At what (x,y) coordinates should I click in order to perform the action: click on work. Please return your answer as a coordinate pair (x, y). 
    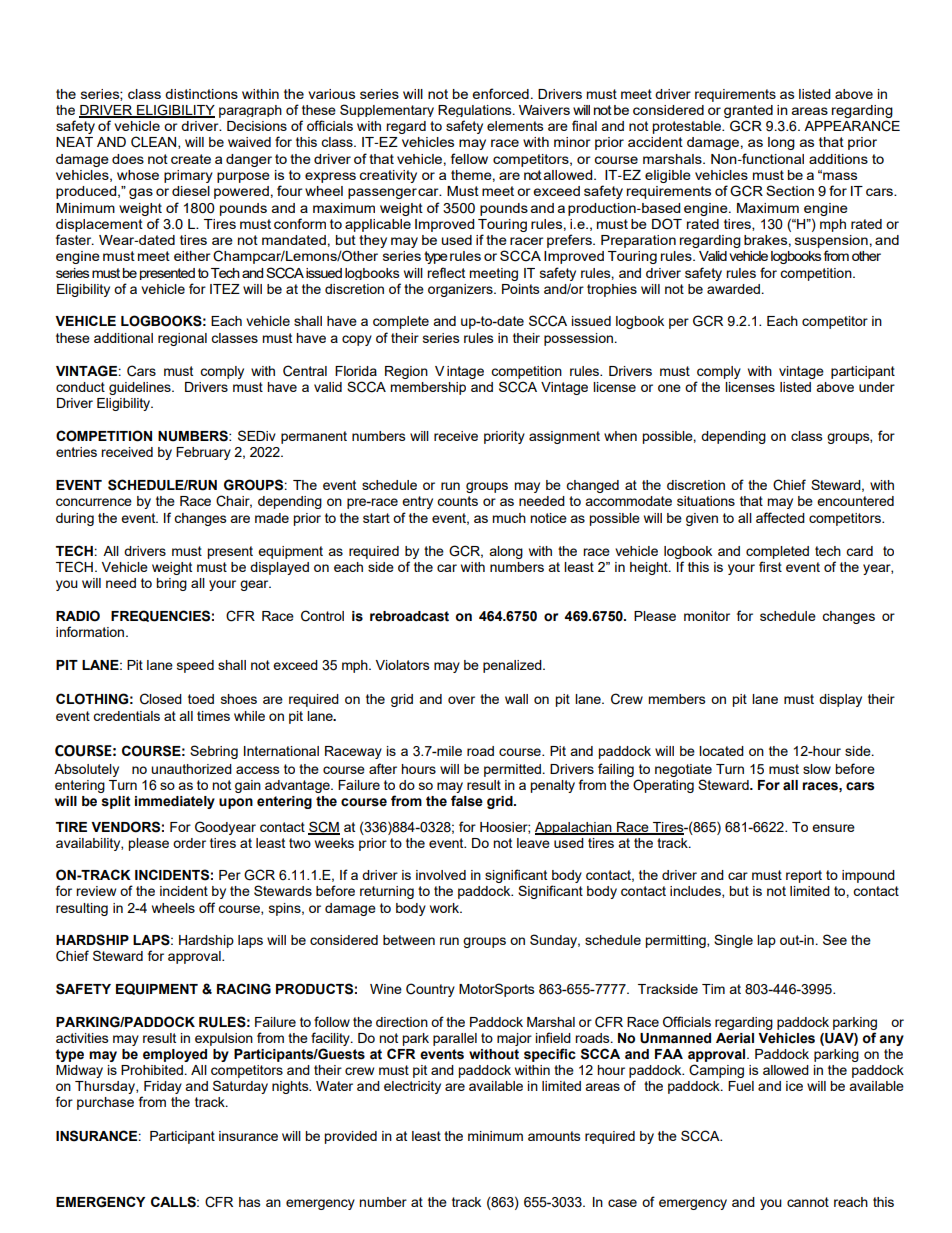
    Looking at the image, I should click on (446, 908).
